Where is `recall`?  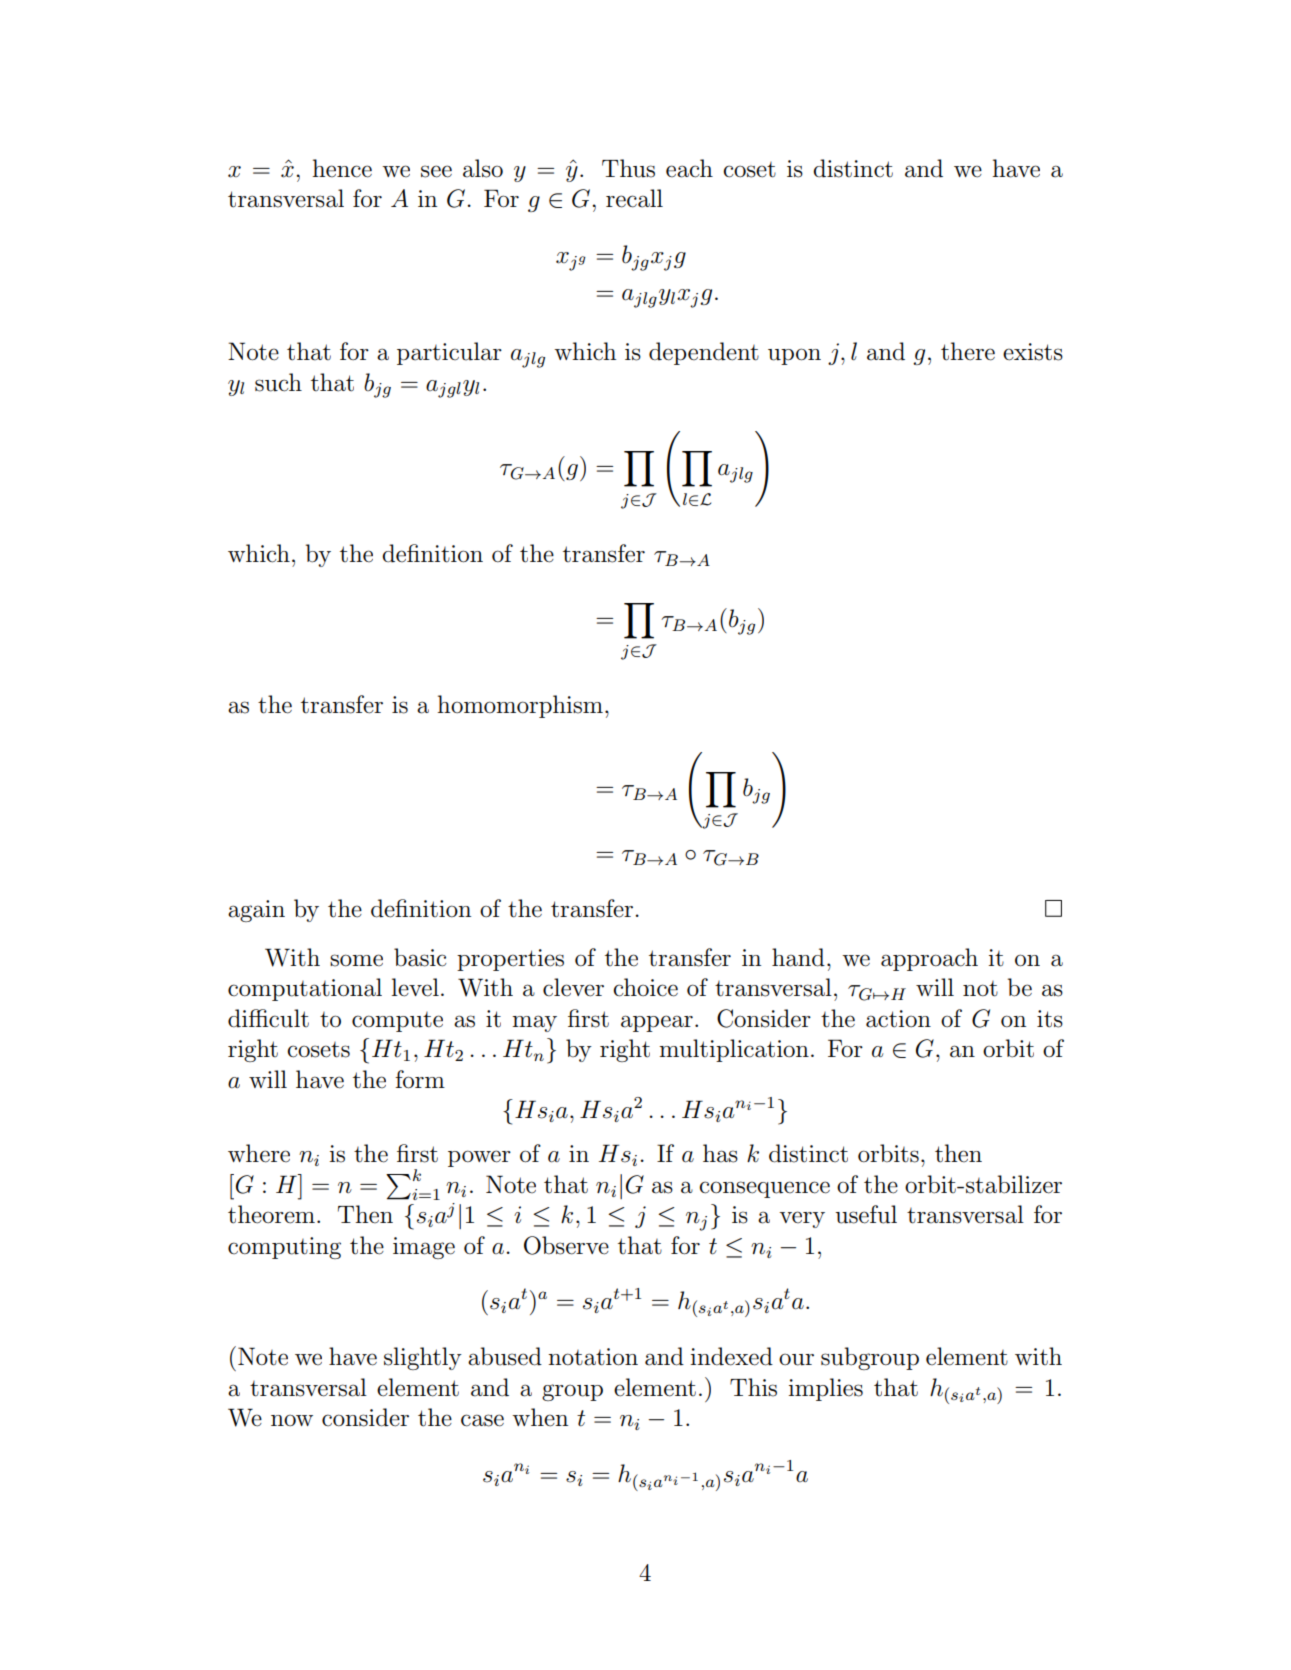
recall is located at coordinates (634, 198).
